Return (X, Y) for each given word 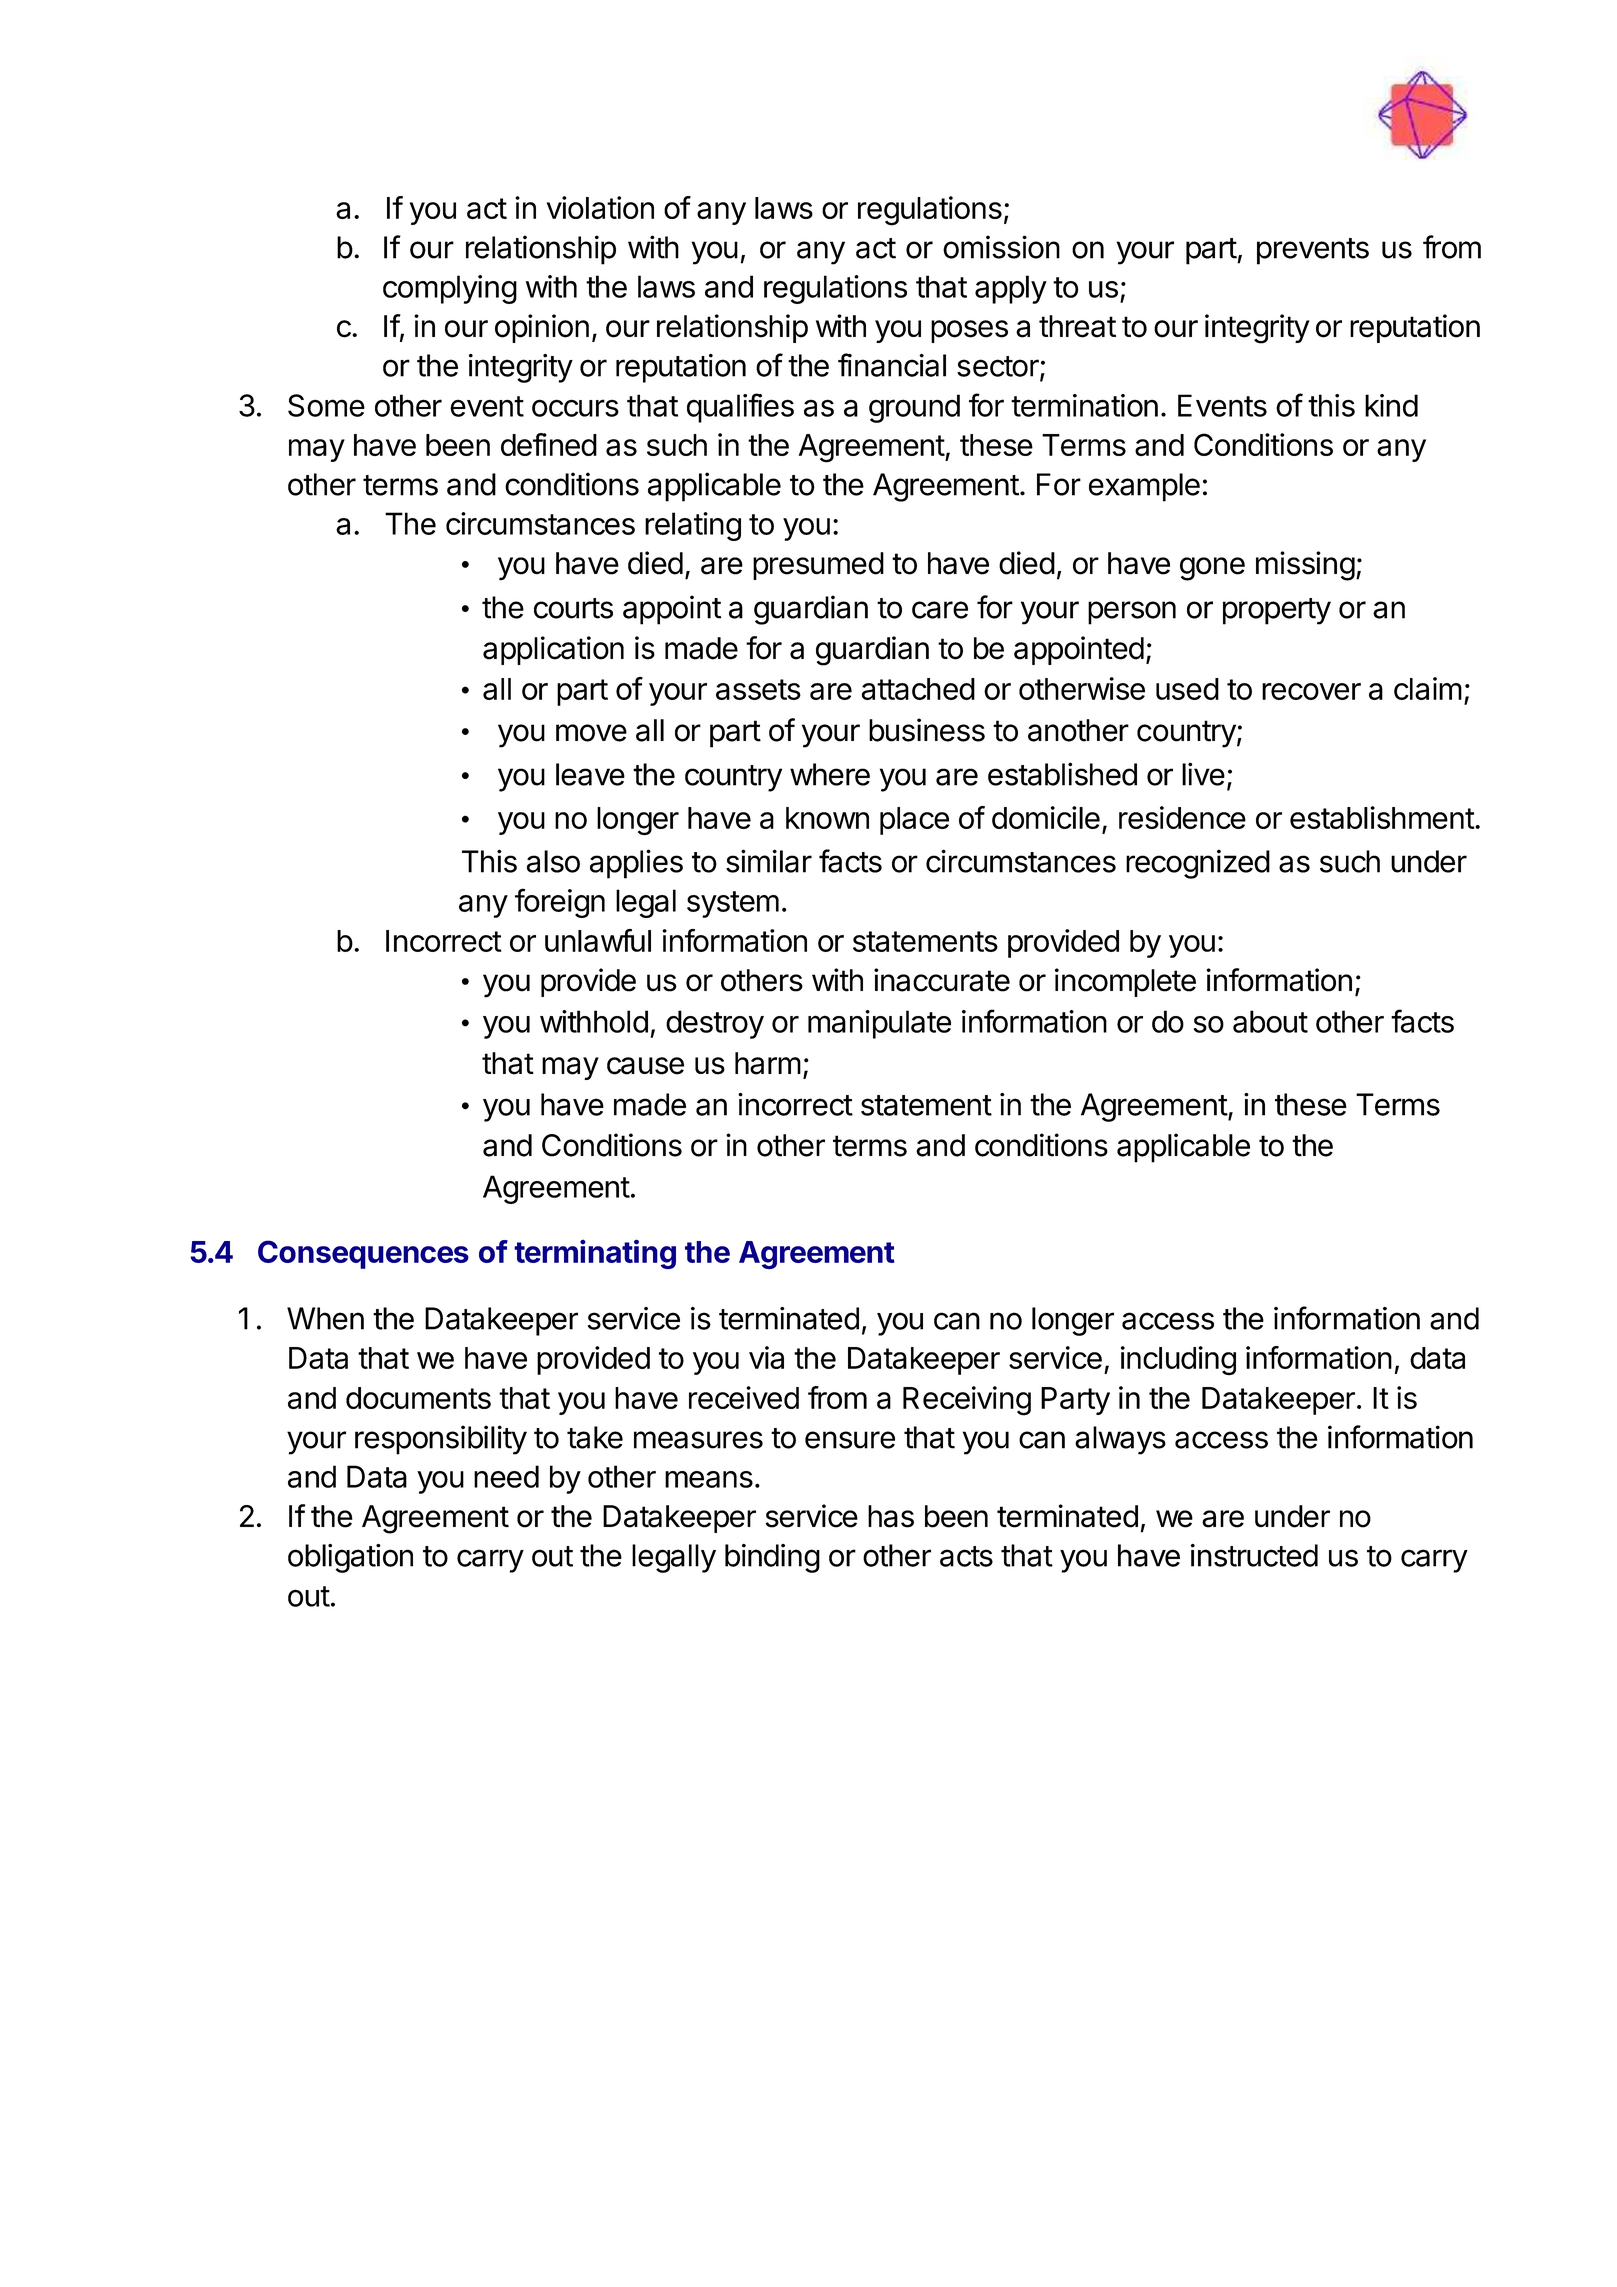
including (1178, 1360)
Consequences (363, 1254)
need (506, 1476)
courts (573, 608)
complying (450, 289)
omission (1001, 247)
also (553, 861)
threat (1077, 326)
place (914, 821)
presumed (818, 566)
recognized (1198, 864)
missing (1305, 566)
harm (768, 1063)
